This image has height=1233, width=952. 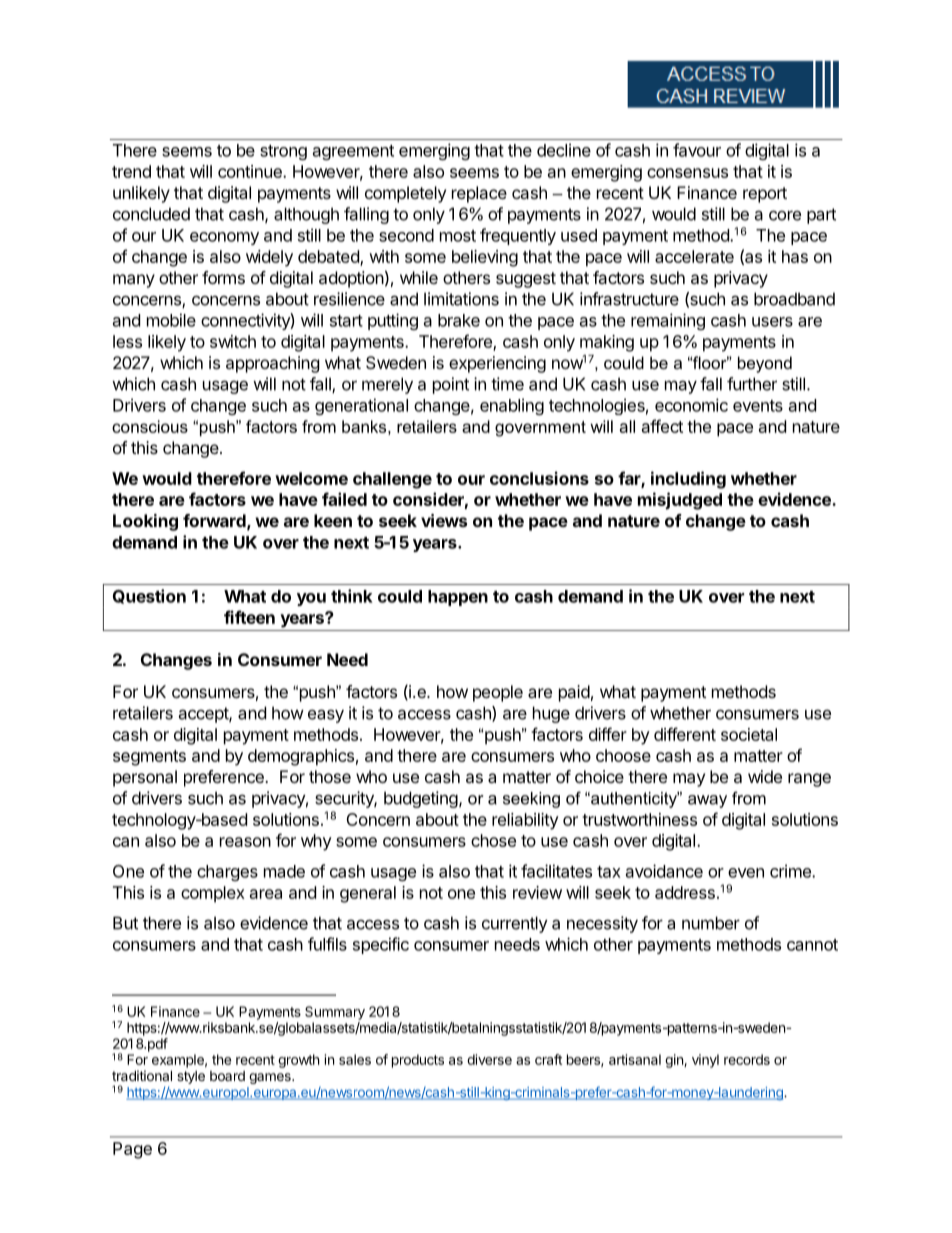 What do you see at coordinates (498, 693) in the image?
I see `people` at bounding box center [498, 693].
